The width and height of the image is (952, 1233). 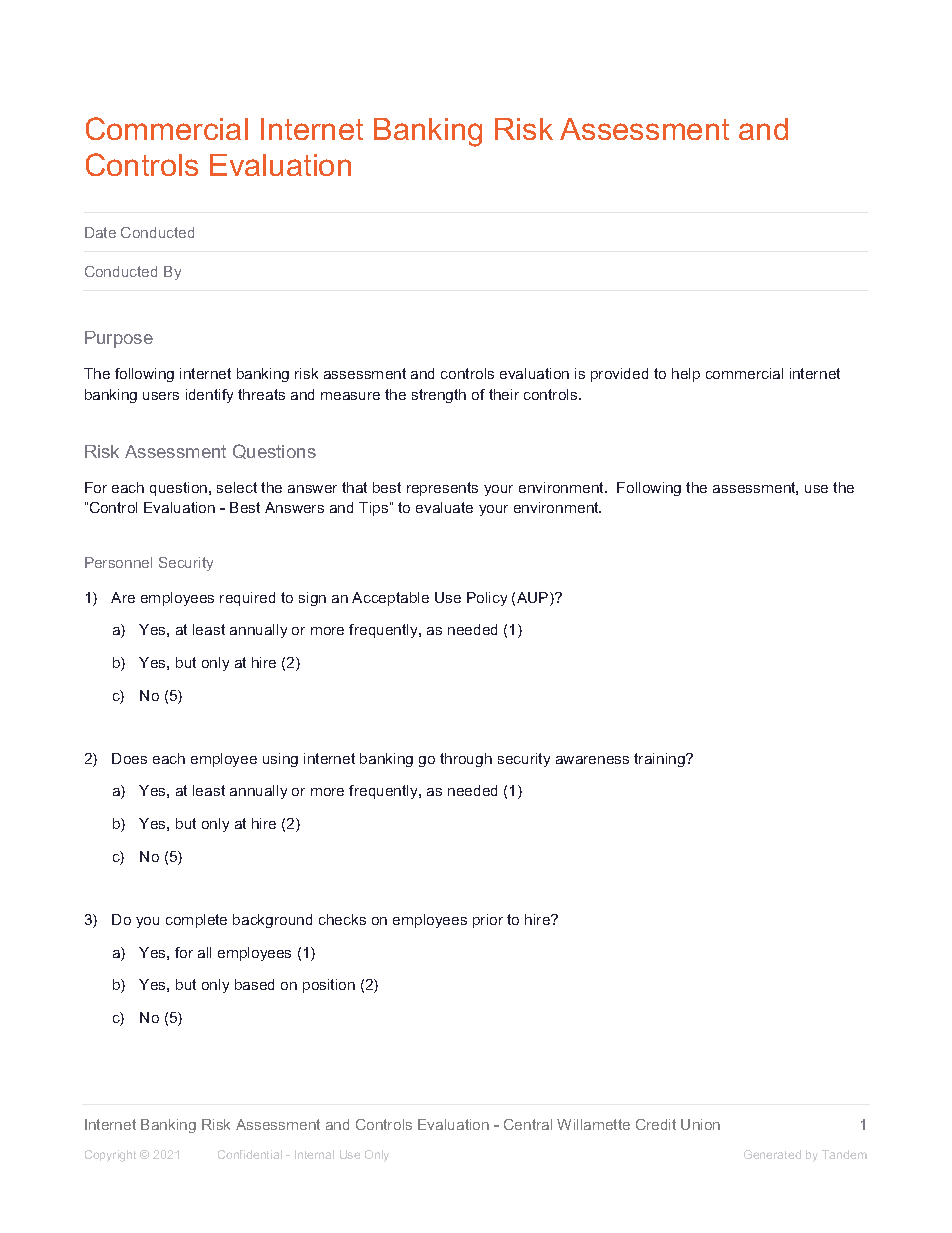 What do you see at coordinates (100, 232) in the image?
I see `Date` at bounding box center [100, 232].
